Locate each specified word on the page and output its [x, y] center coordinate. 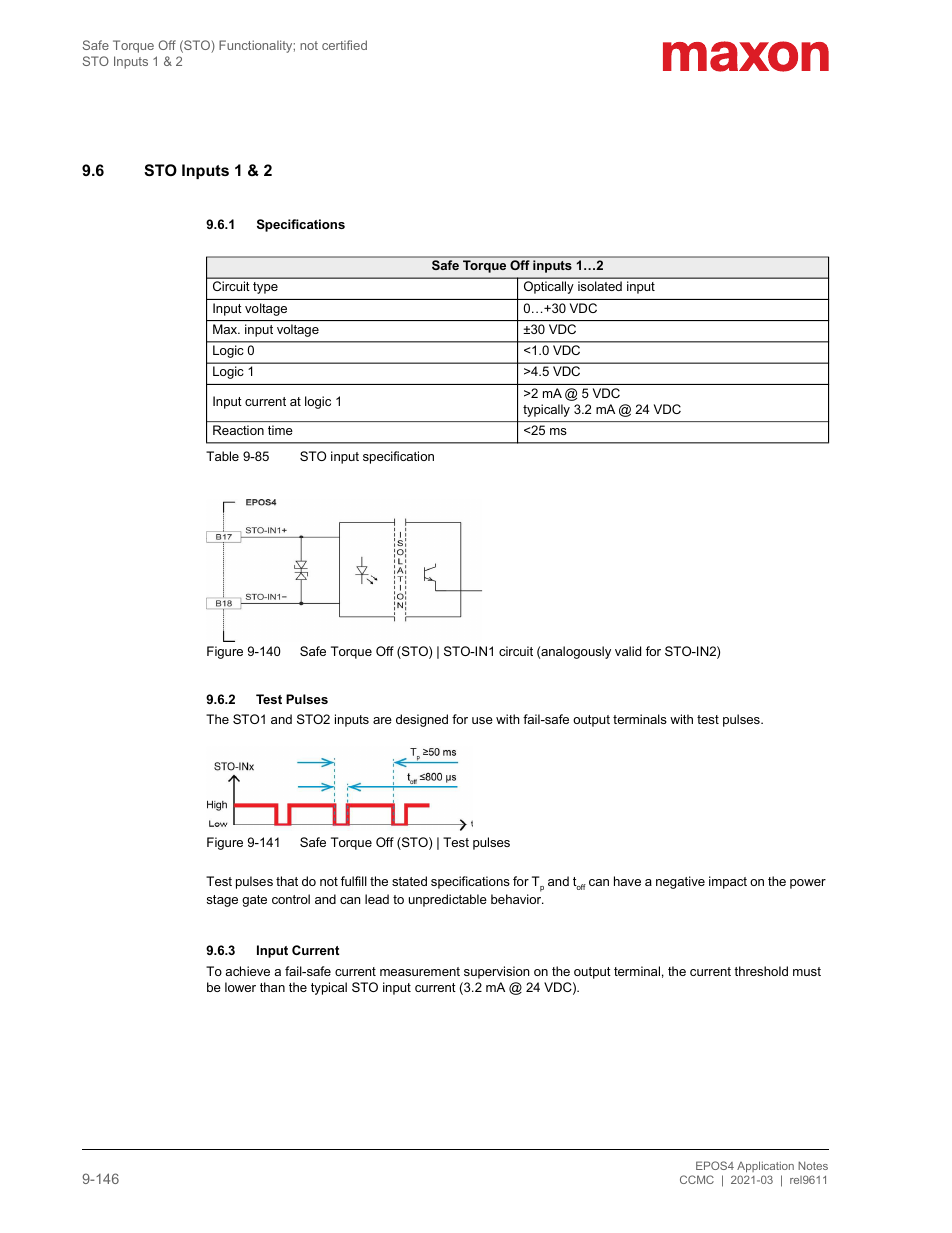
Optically [549, 287]
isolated [600, 286]
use [482, 720]
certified [344, 45]
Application [765, 1167]
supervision [496, 972]
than [272, 987]
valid [628, 651]
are [382, 720]
